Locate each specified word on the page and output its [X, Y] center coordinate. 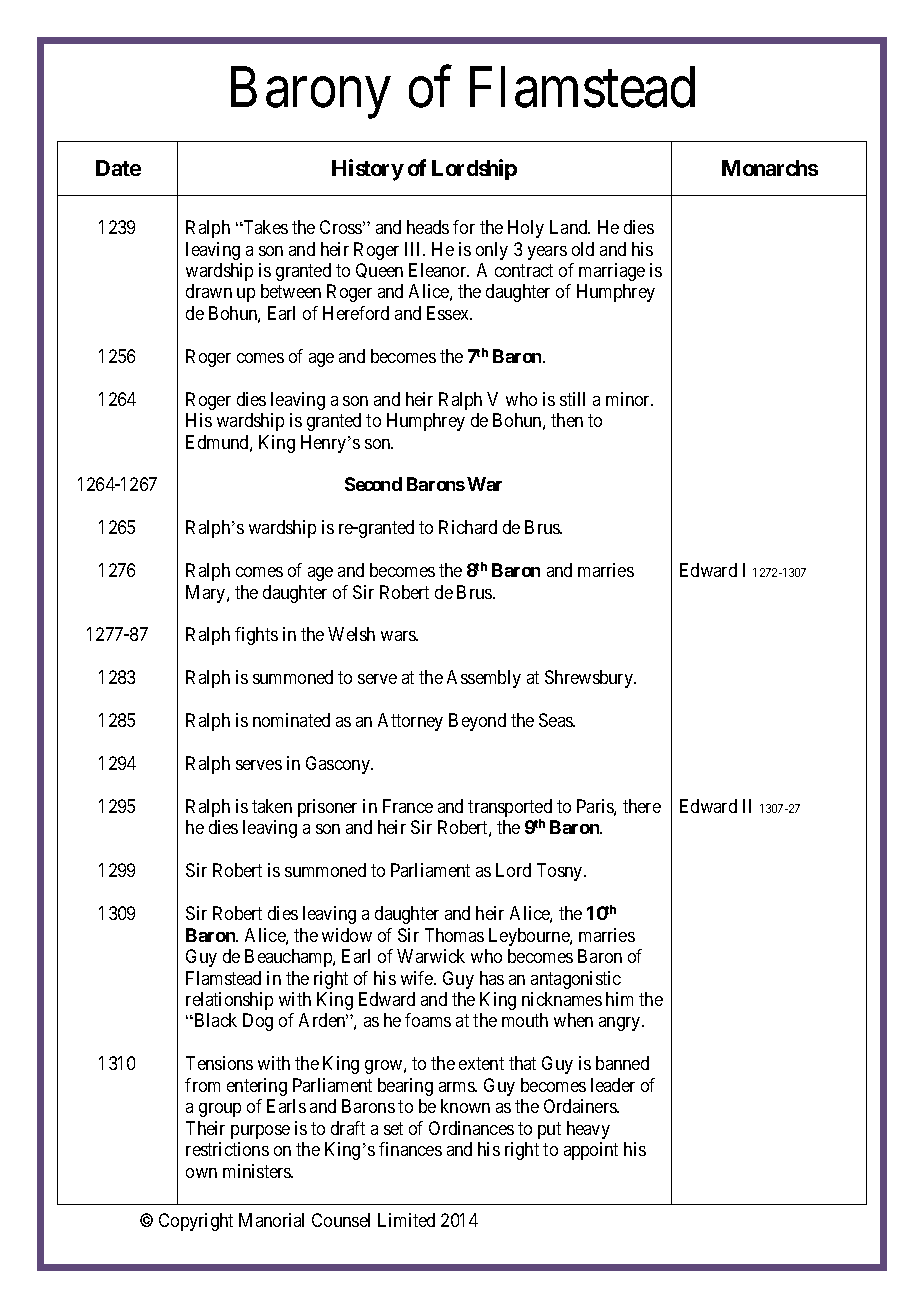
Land [570, 227]
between [291, 291]
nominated [291, 720]
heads [428, 227]
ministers [258, 1171]
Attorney [410, 722]
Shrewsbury [590, 679]
